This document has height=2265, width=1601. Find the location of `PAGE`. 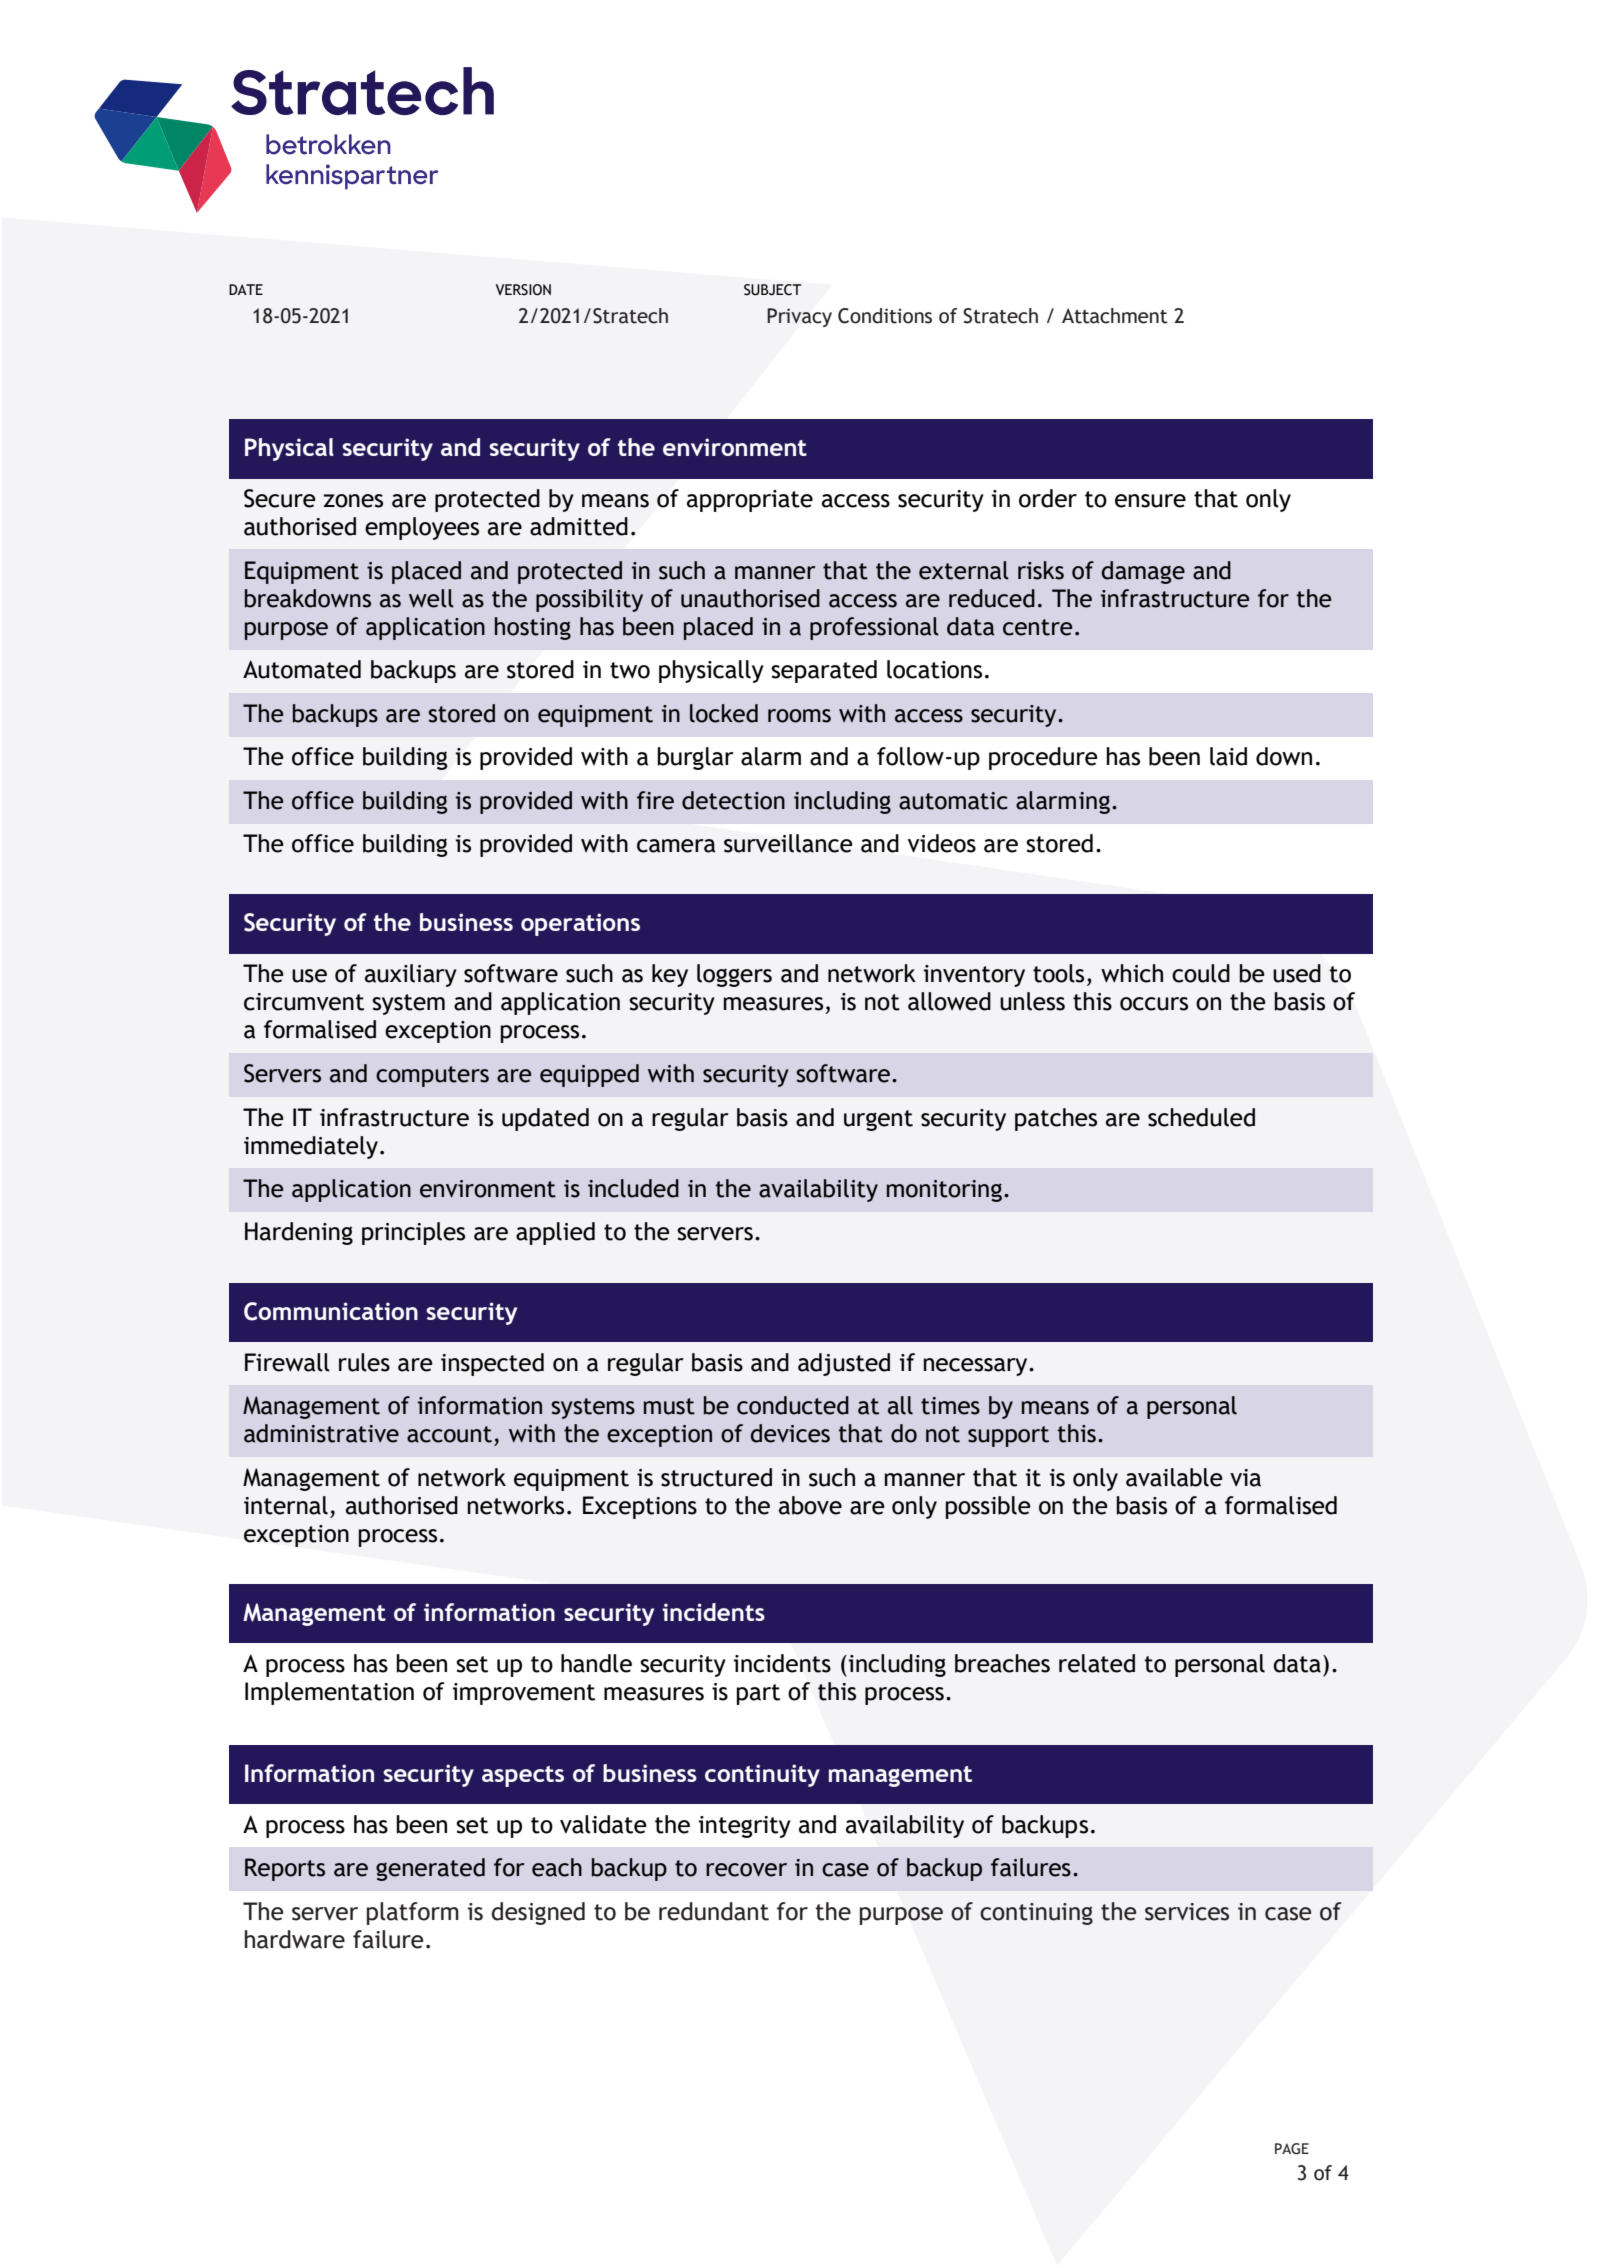

PAGE is located at coordinates (1292, 2149).
